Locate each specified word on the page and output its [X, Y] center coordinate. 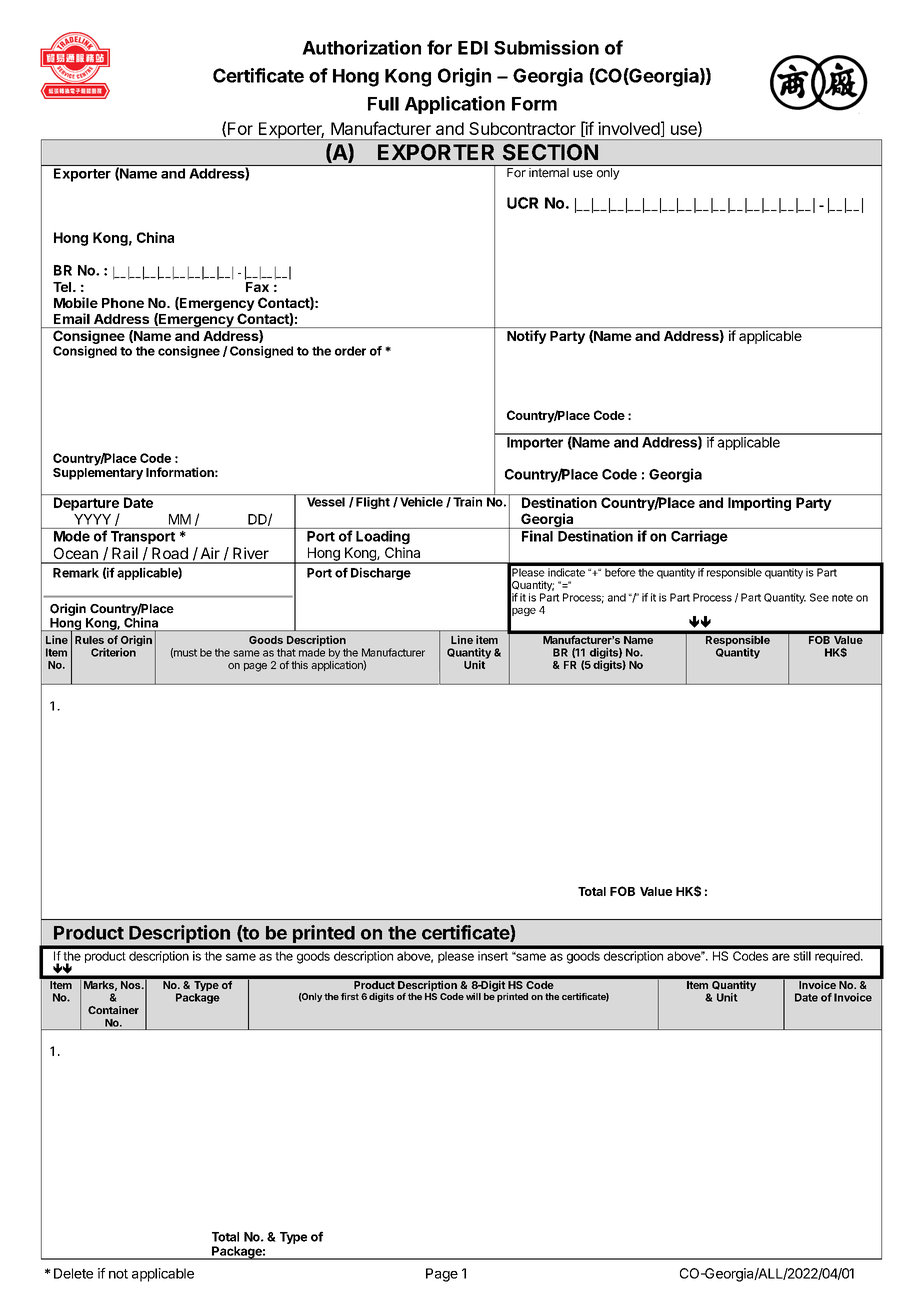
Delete [73, 1273]
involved [629, 128]
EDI [473, 48]
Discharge [381, 573]
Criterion [113, 652]
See [819, 597]
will [473, 996]
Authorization [361, 47]
